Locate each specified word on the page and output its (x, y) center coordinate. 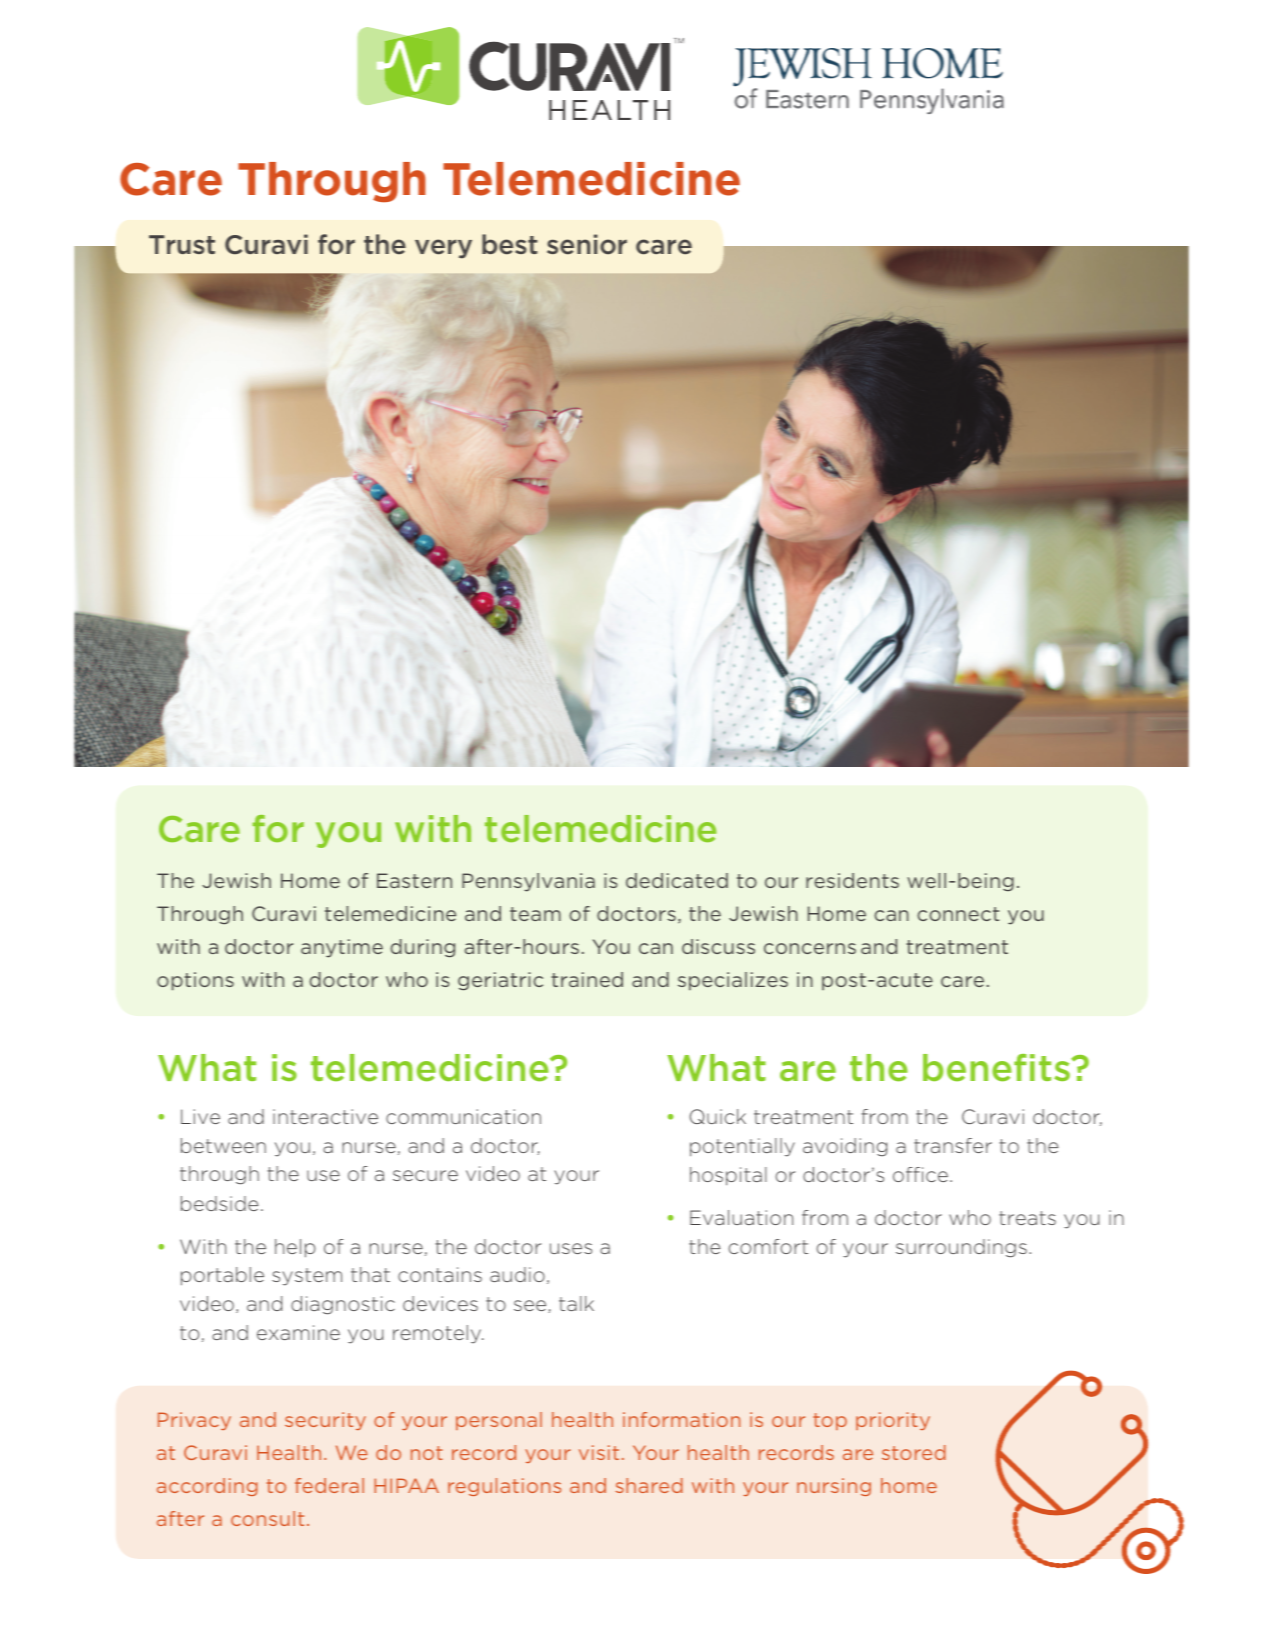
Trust (182, 244)
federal (329, 1485)
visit (599, 1452)
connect (958, 914)
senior (587, 244)
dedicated (677, 880)
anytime (342, 948)
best (509, 244)
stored (914, 1452)
